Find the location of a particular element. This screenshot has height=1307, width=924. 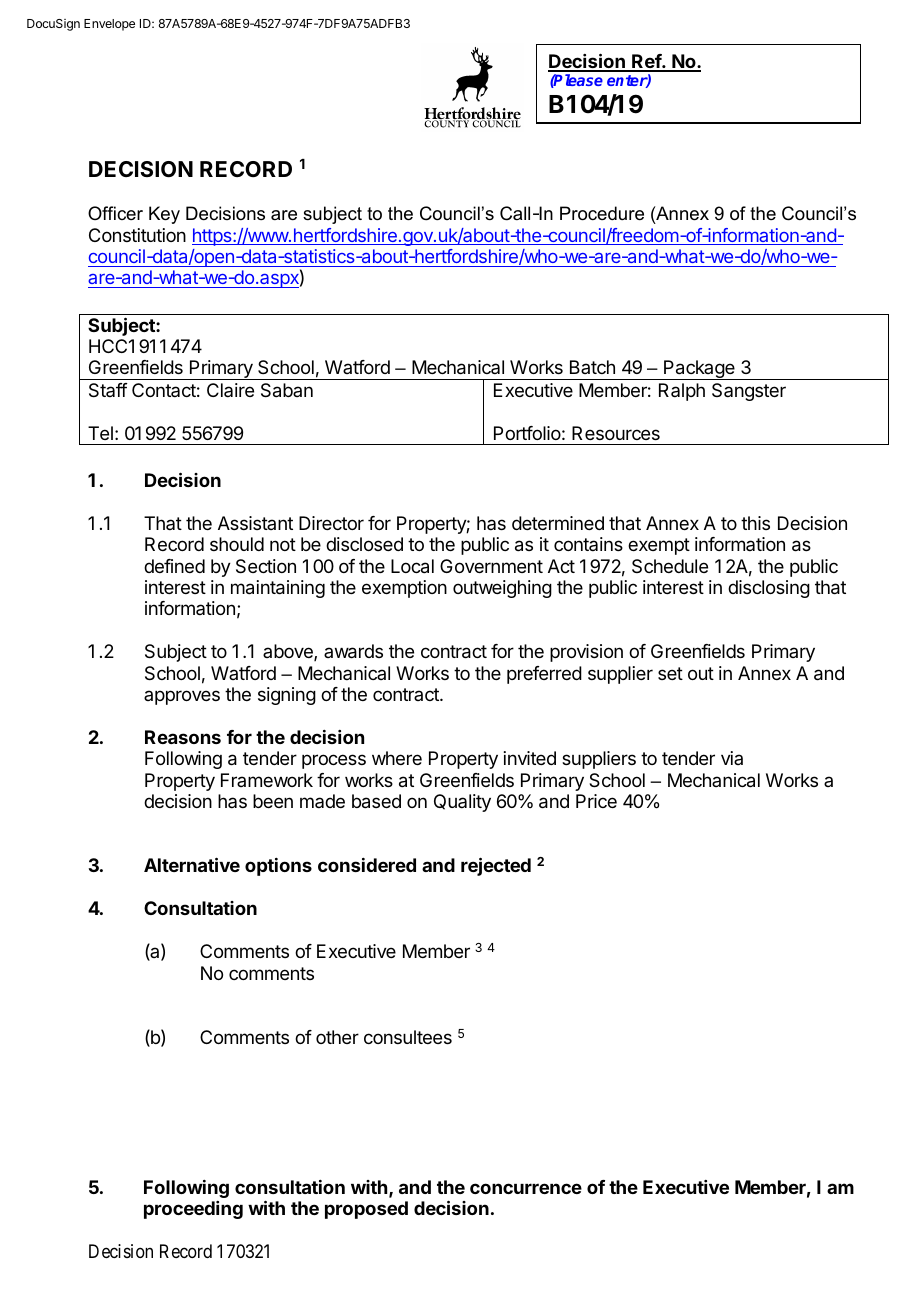

defined is located at coordinates (174, 566).
